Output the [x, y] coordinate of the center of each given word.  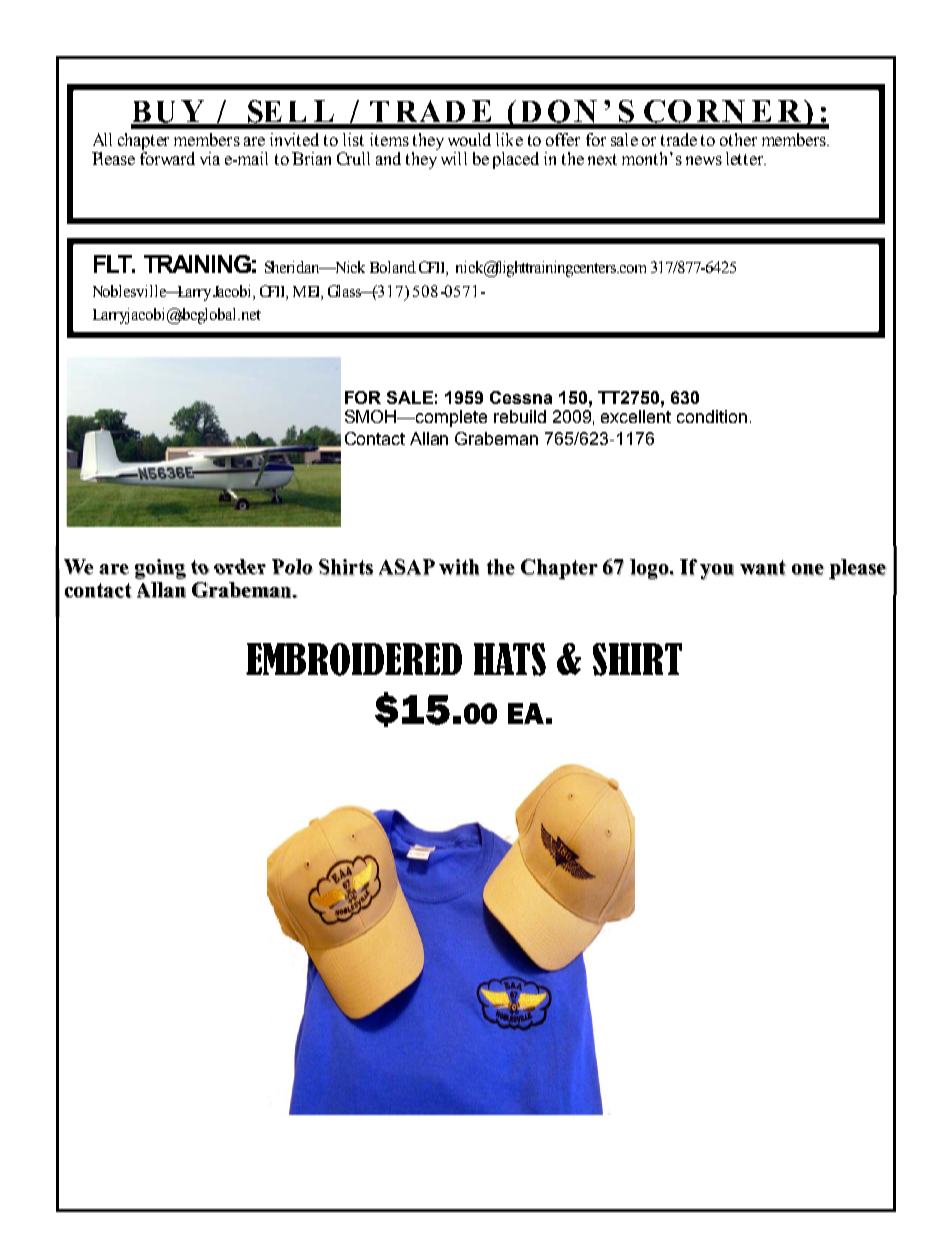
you [717, 572]
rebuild [520, 416]
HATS [510, 659]
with [459, 567]
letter [746, 158]
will [454, 158]
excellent [636, 416]
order [240, 567]
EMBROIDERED [354, 659]
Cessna [521, 397]
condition [712, 416]
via [210, 158]
